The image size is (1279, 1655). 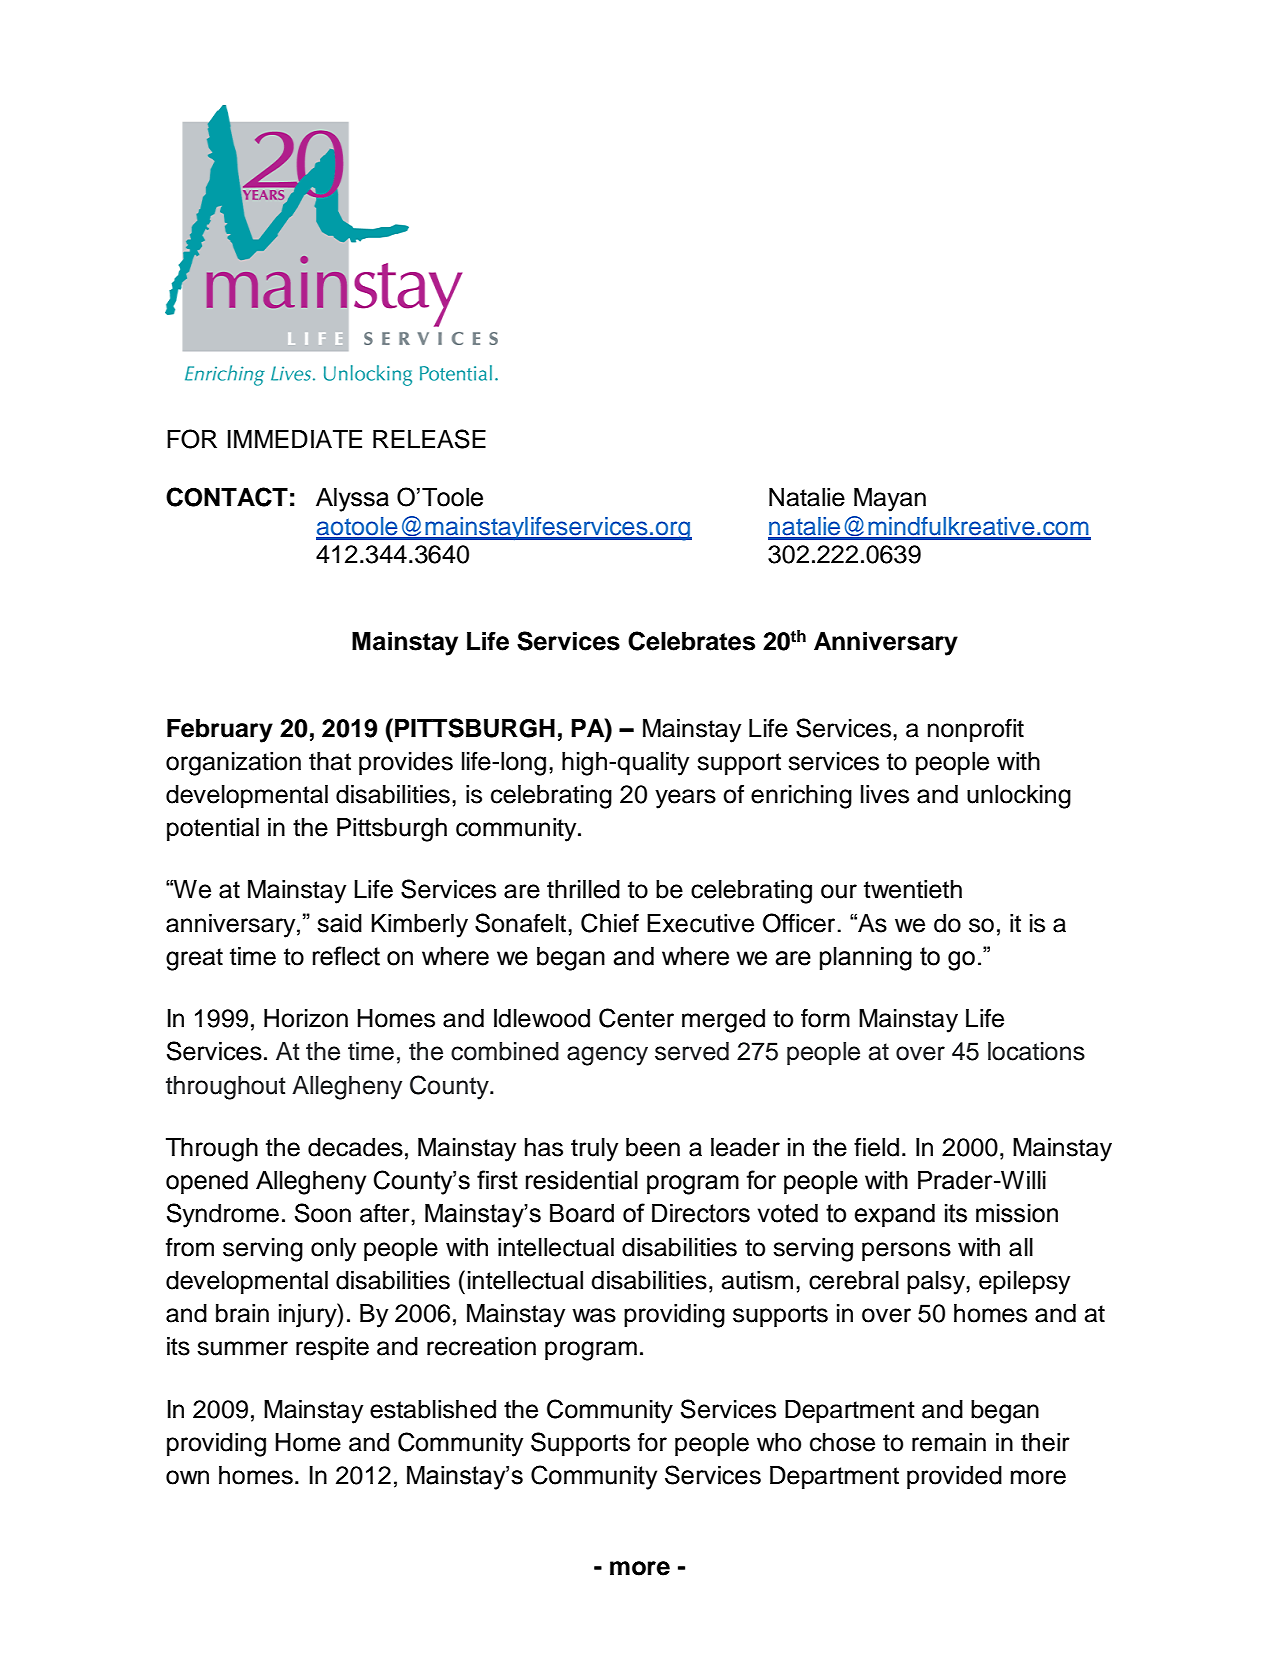 I want to click on Celebrates, so click(x=691, y=641).
